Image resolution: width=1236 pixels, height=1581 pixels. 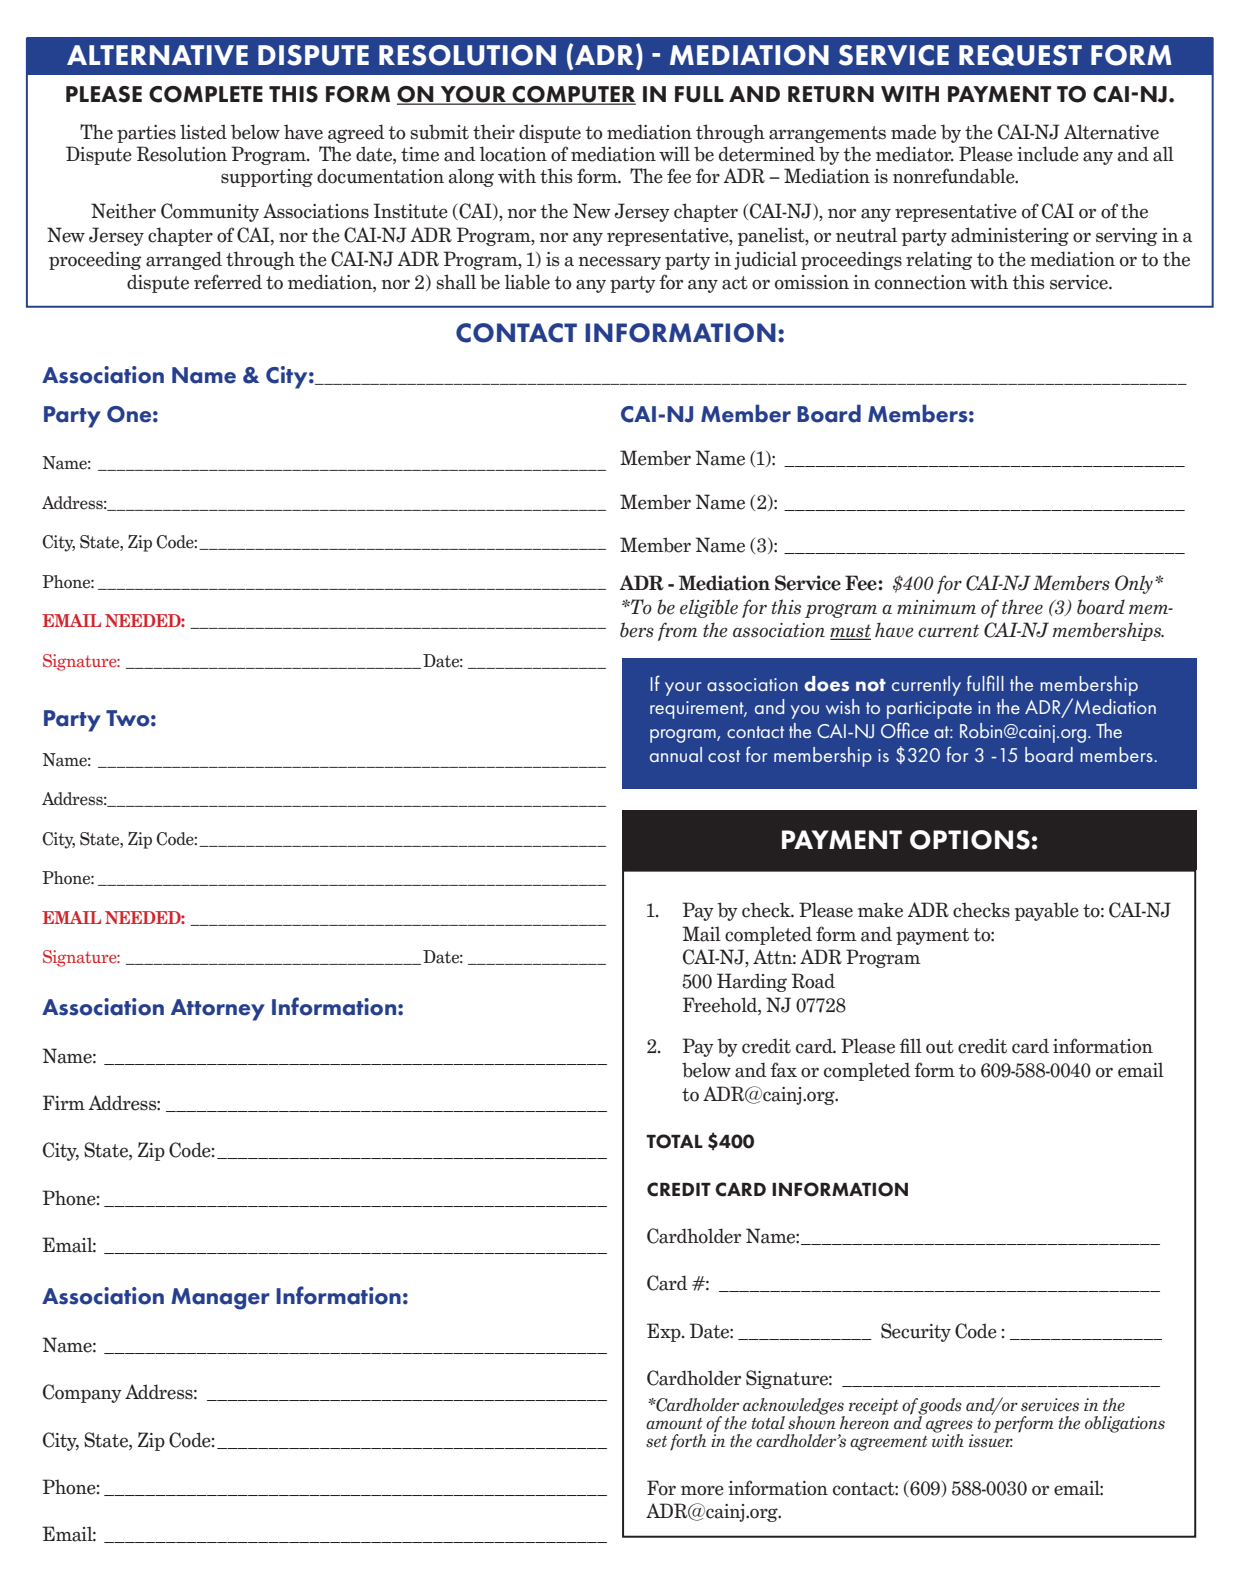 I want to click on Harding, so click(x=752, y=982).
